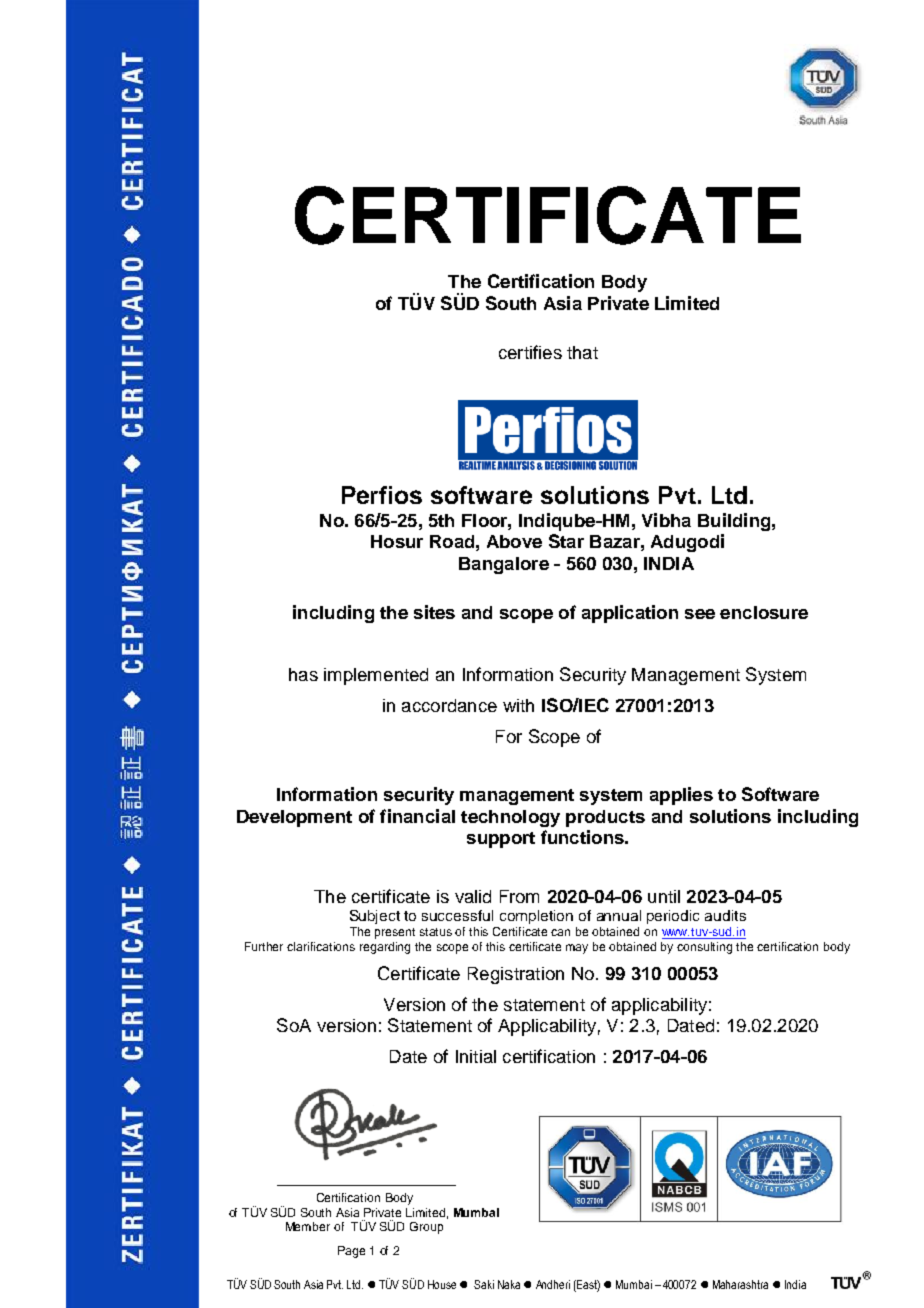 The image size is (924, 1308). I want to click on Page, so click(351, 1252).
